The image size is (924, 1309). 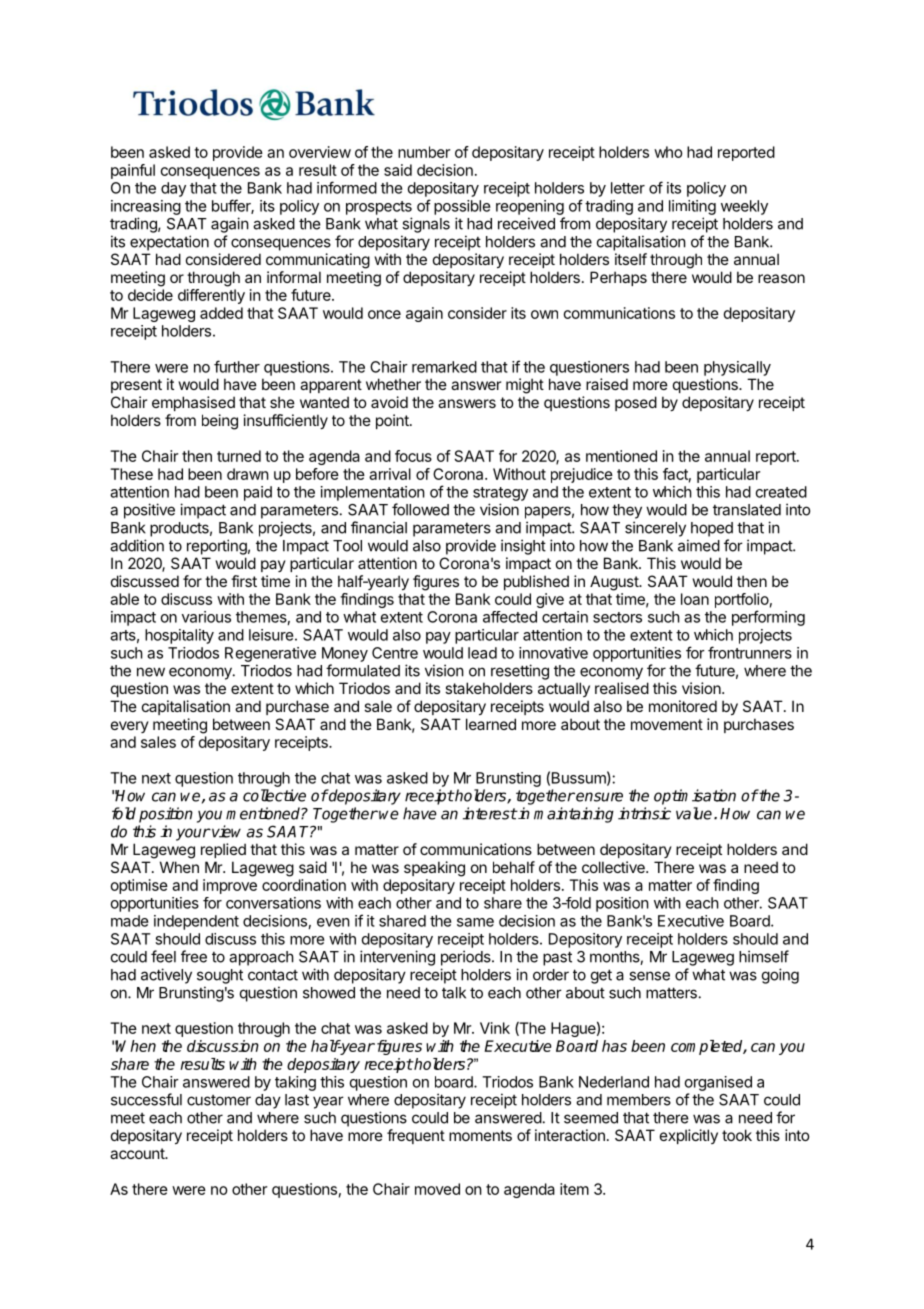 I want to click on hospitality, so click(x=179, y=636).
